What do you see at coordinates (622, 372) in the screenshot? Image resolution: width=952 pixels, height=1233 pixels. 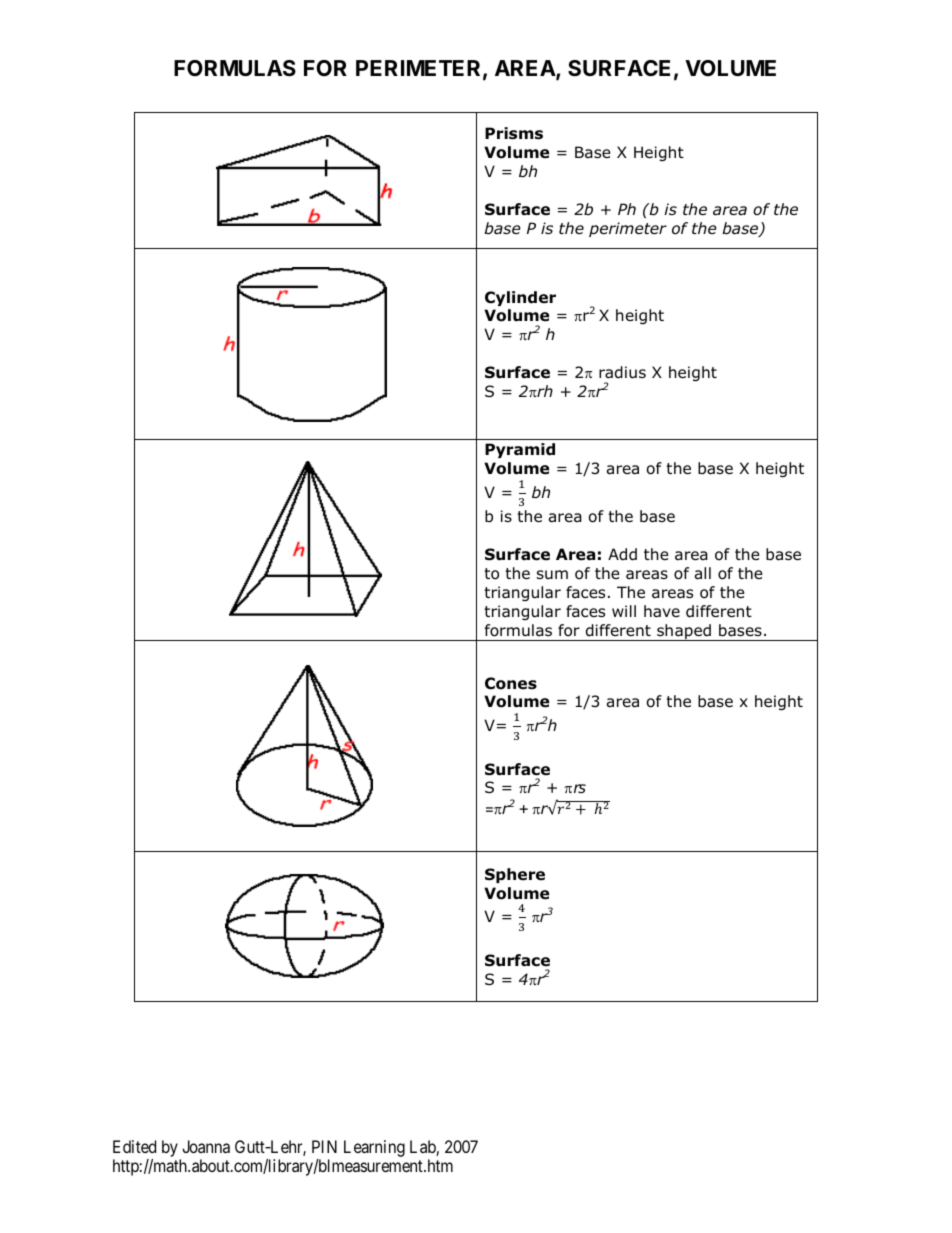 I see `radius` at bounding box center [622, 372].
